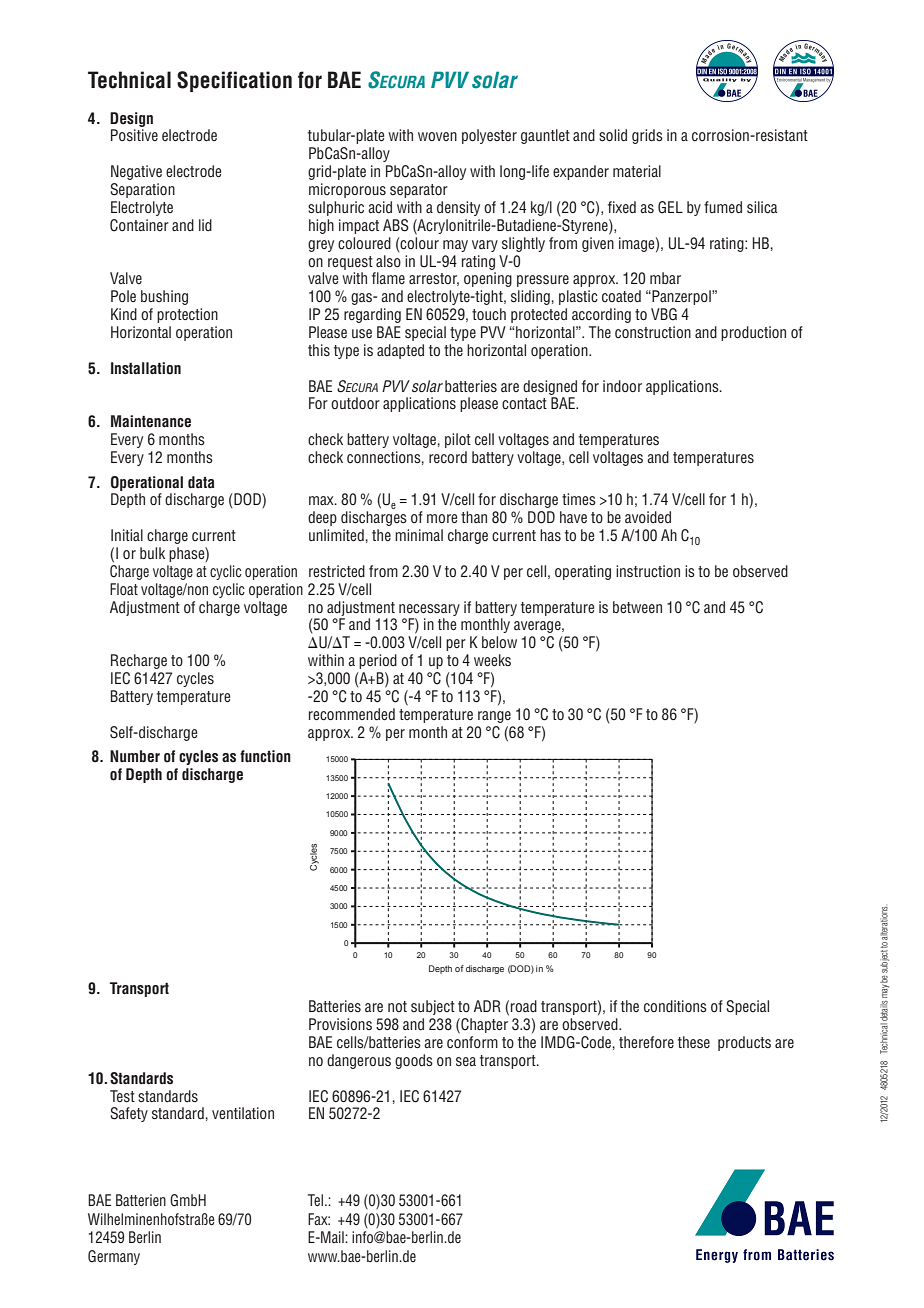 The image size is (924, 1308). Describe the element at coordinates (646, 1042) in the document. I see `therefore` at that location.
